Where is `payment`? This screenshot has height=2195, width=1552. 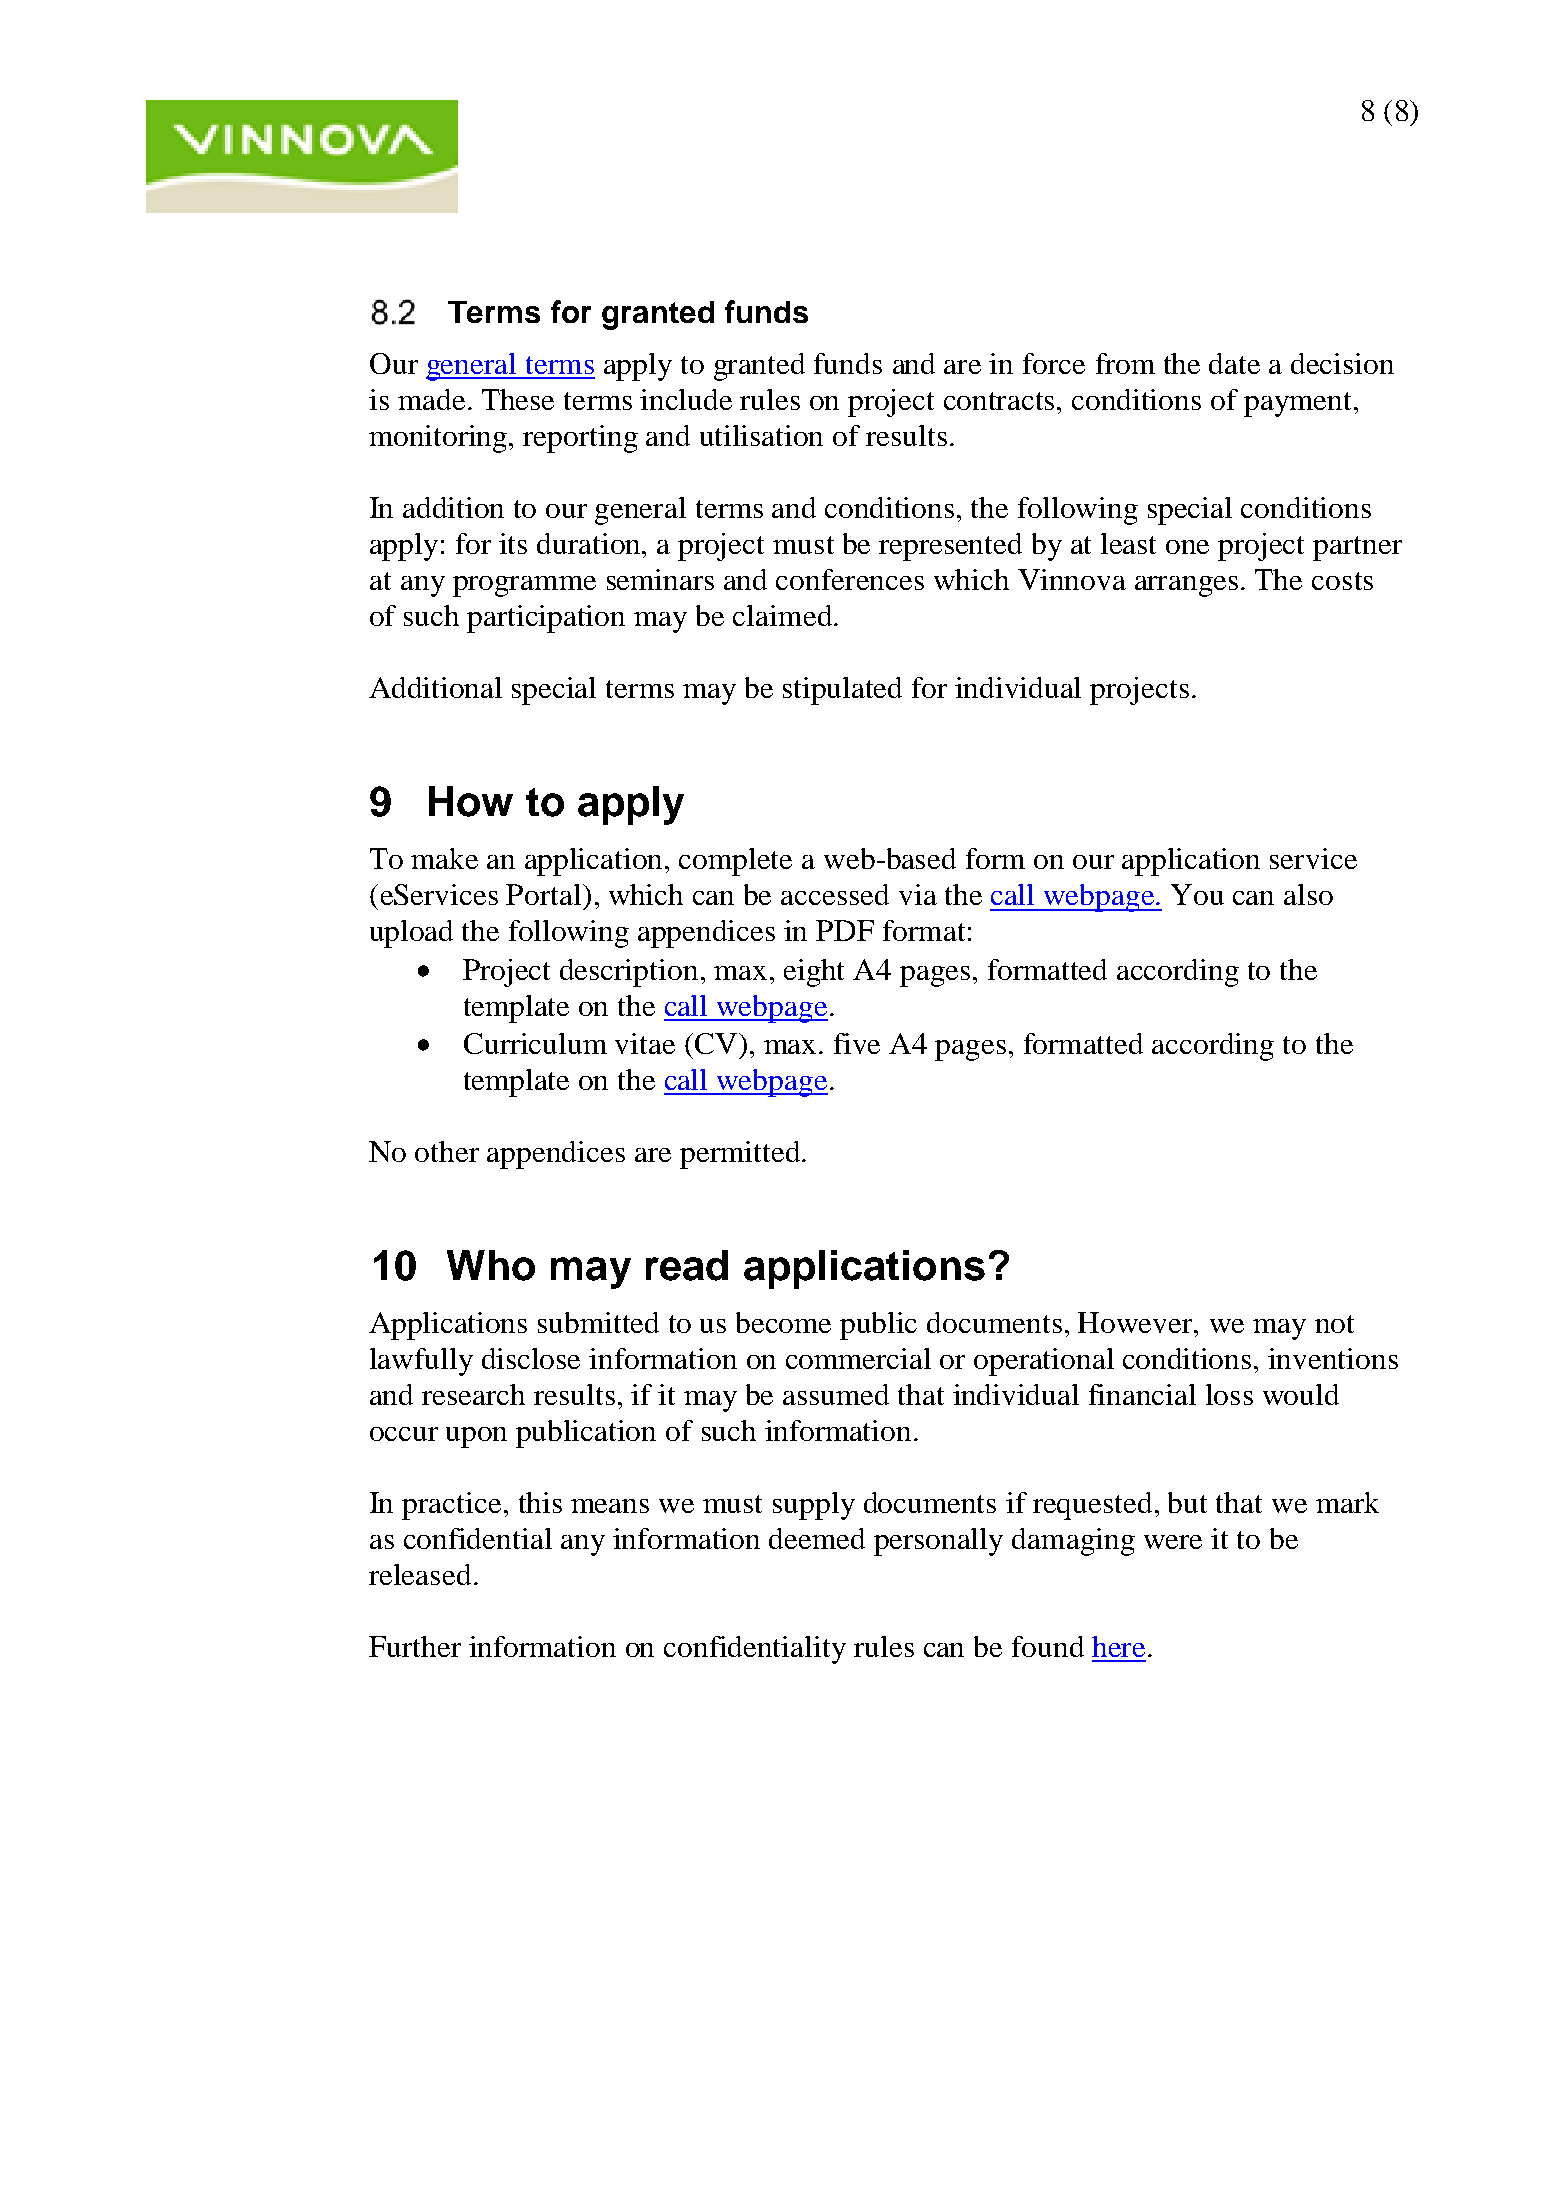
payment is located at coordinates (1299, 404).
